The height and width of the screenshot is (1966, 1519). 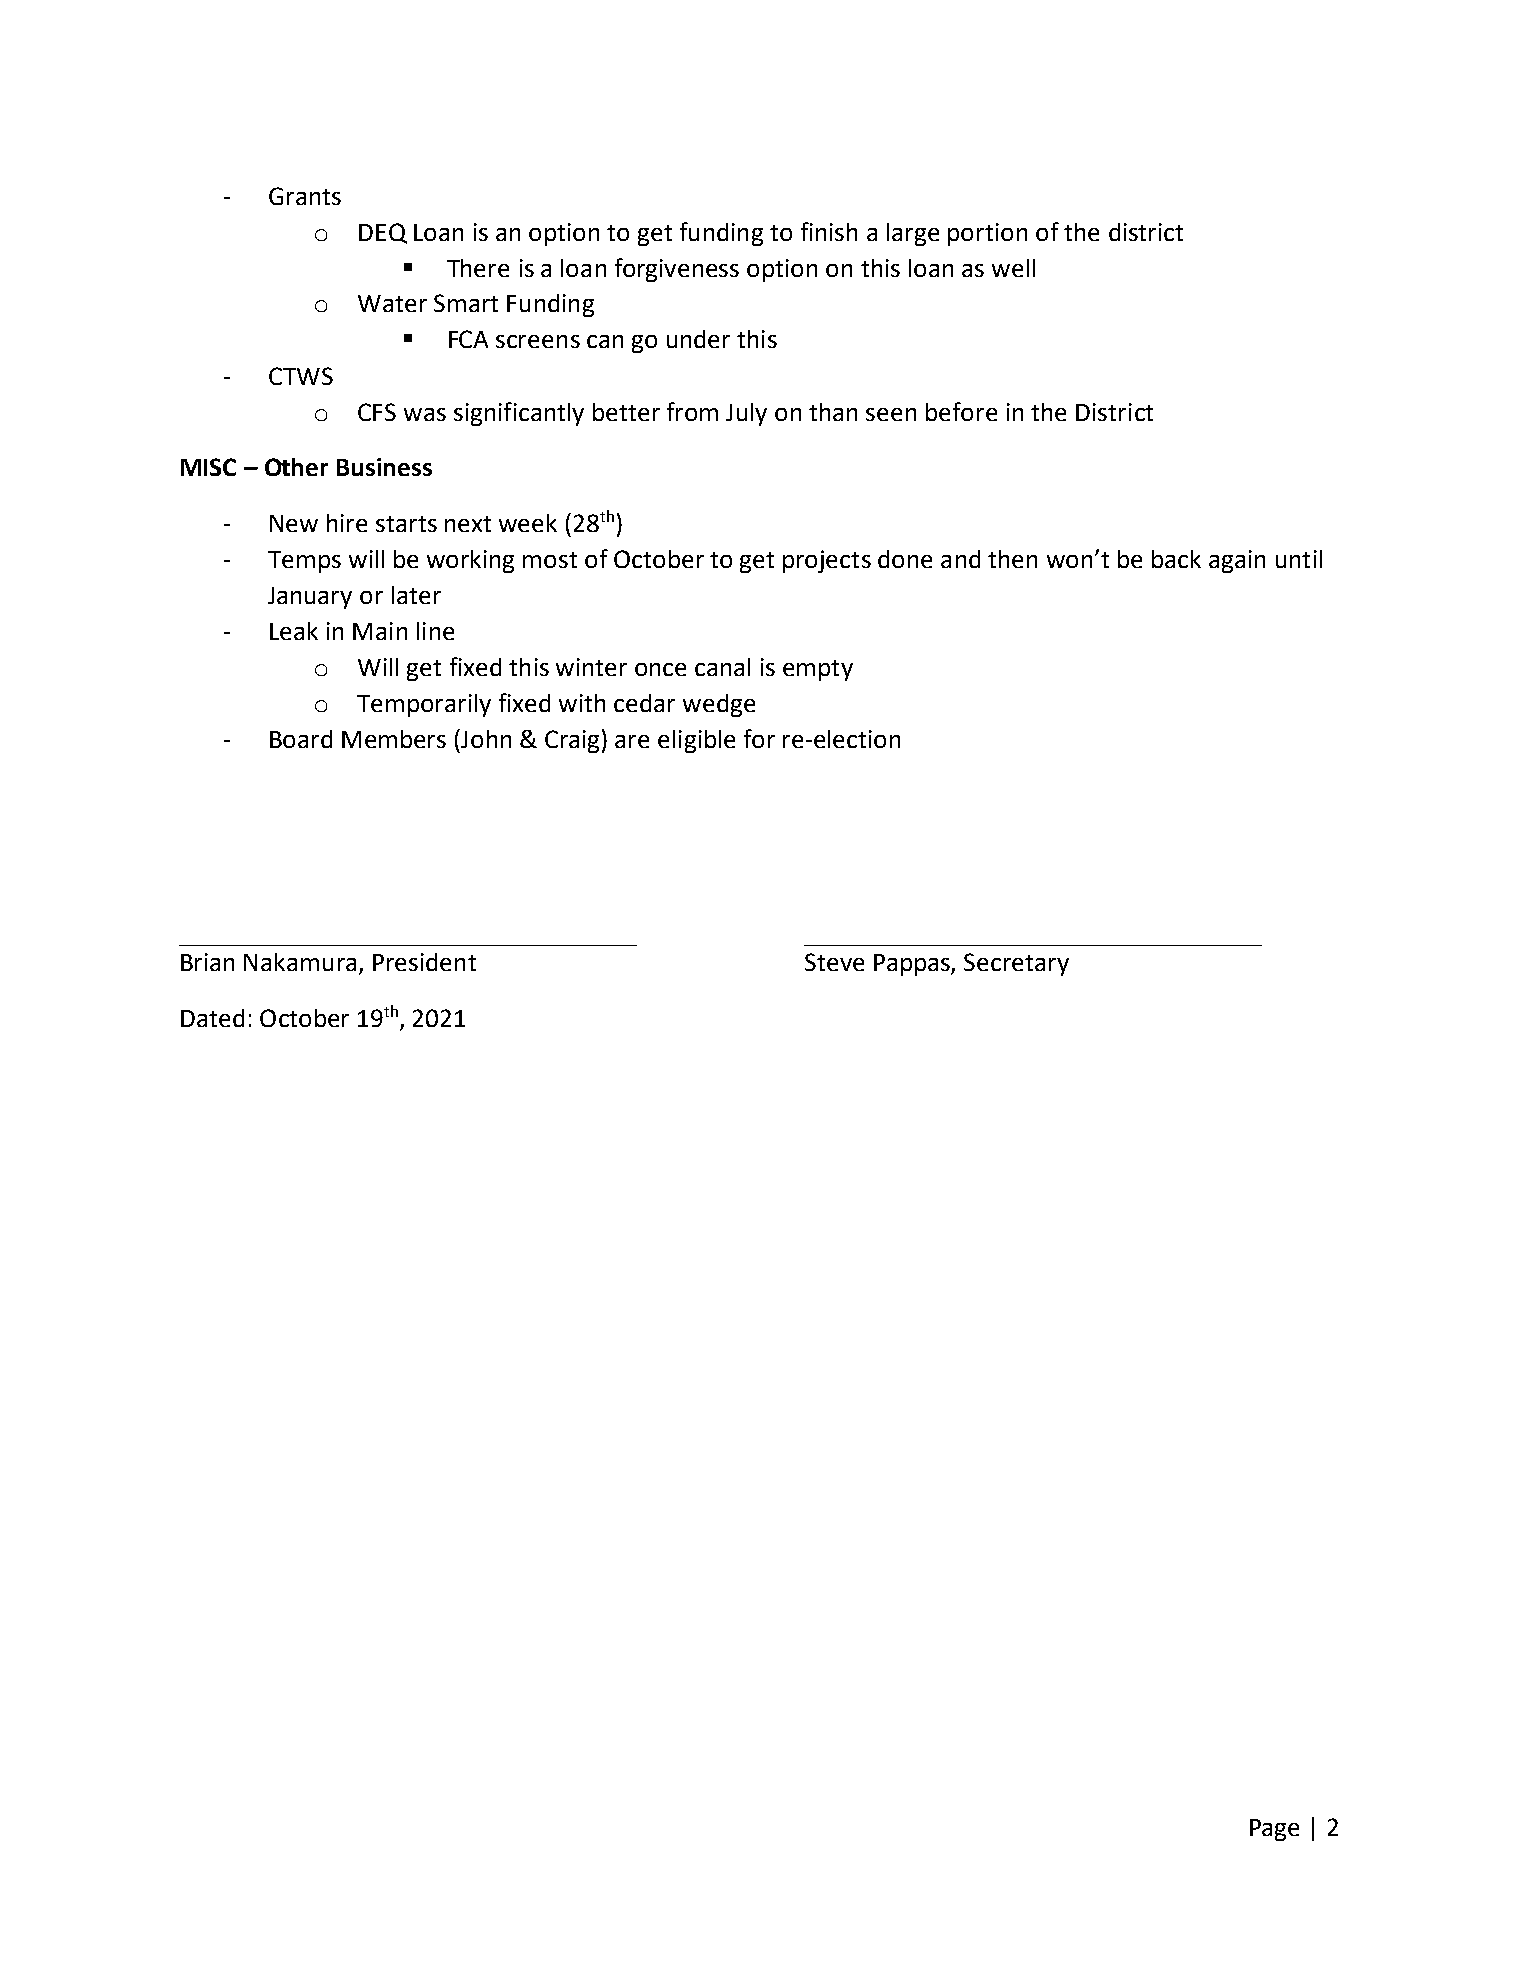 What do you see at coordinates (424, 962) in the screenshot?
I see `President` at bounding box center [424, 962].
